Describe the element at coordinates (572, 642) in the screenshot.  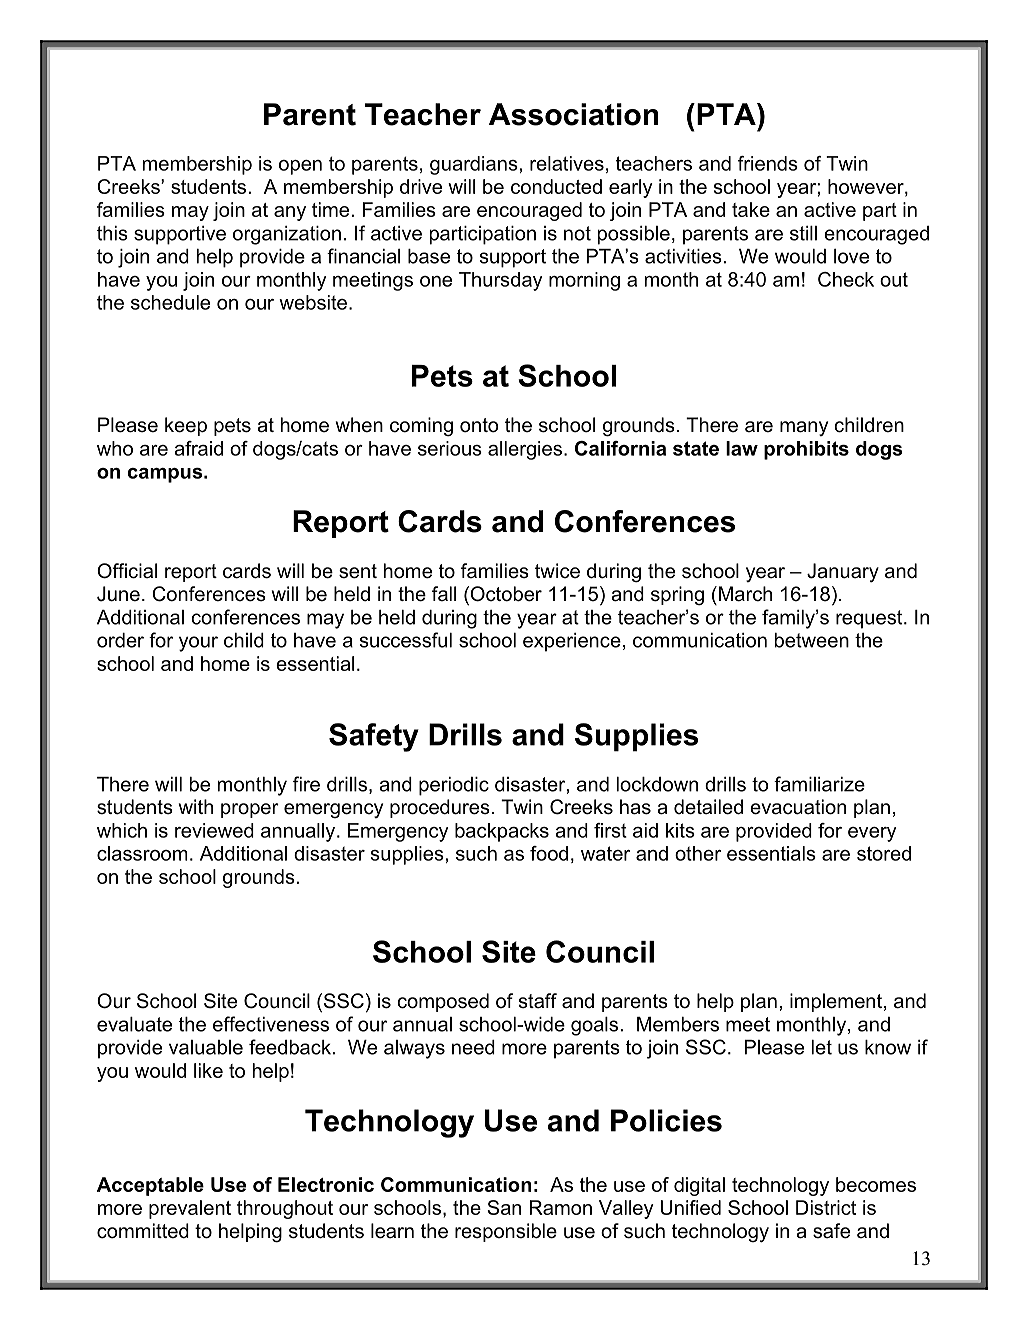
I see `experience` at that location.
